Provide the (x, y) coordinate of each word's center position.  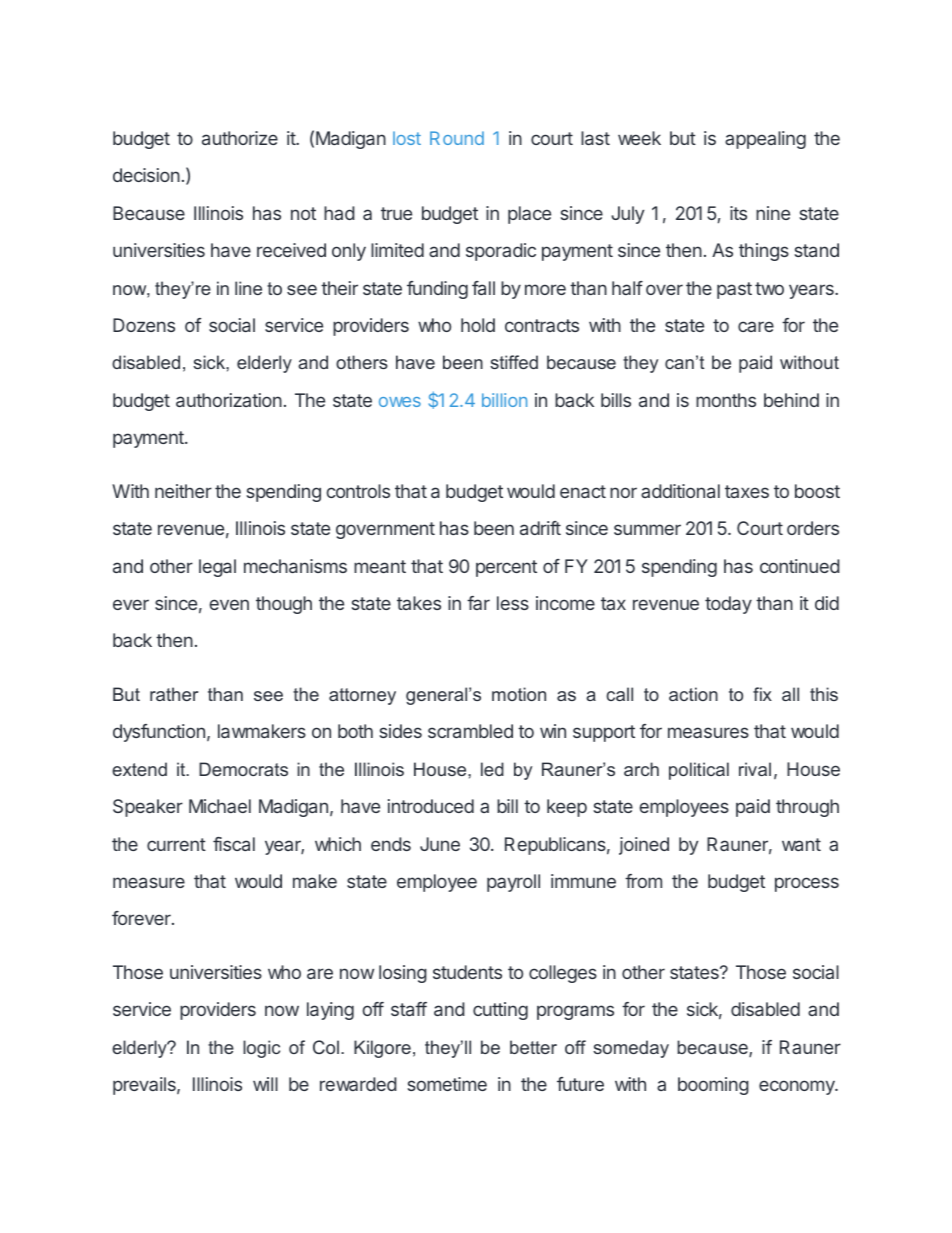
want (801, 844)
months (726, 400)
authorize (240, 138)
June (440, 844)
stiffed (514, 362)
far (478, 603)
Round (457, 138)
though (284, 605)
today (728, 605)
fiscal (234, 844)
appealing (765, 140)
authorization (229, 400)
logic (261, 1049)
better (533, 1047)
